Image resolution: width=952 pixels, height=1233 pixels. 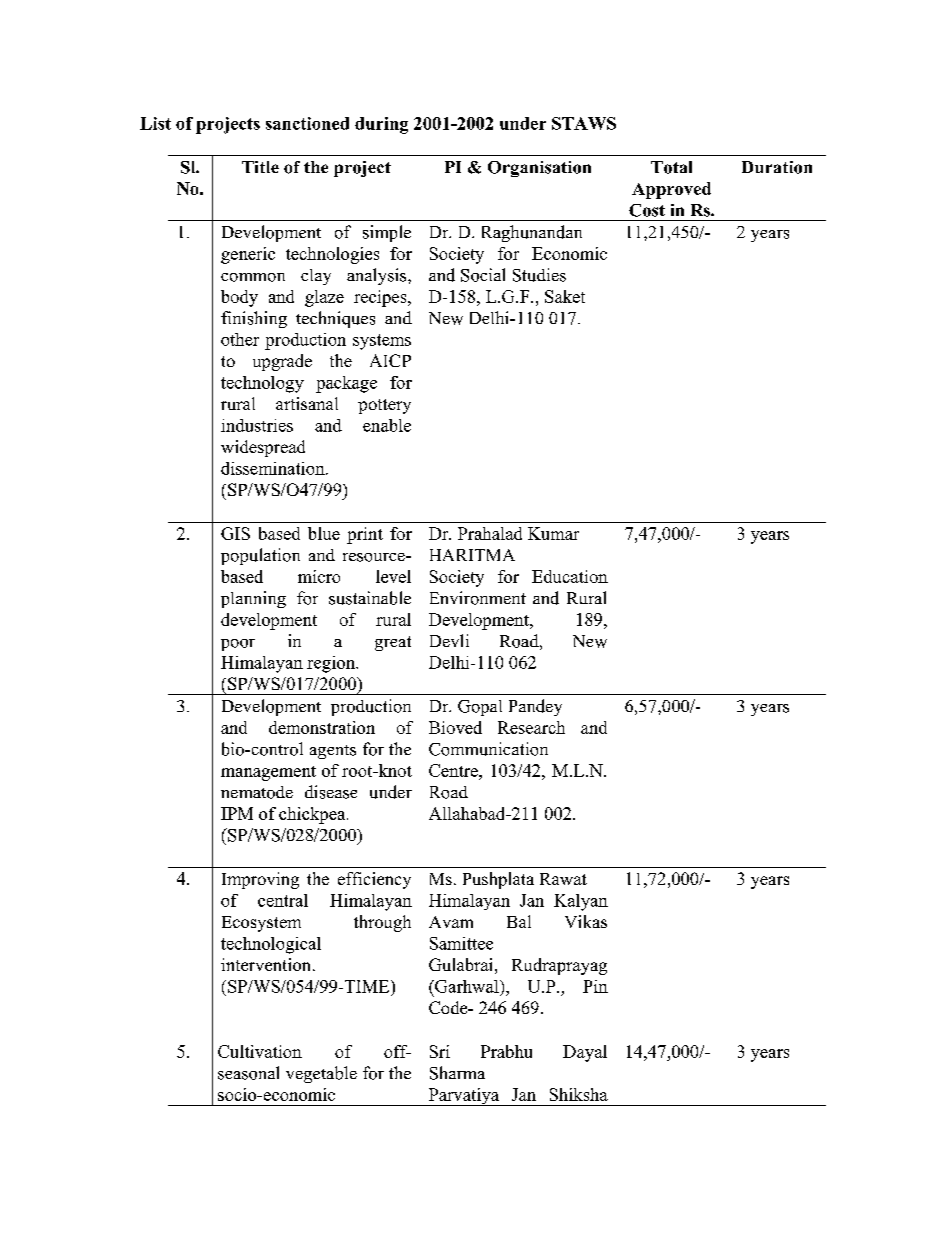 I want to click on Organisation, so click(x=539, y=169).
